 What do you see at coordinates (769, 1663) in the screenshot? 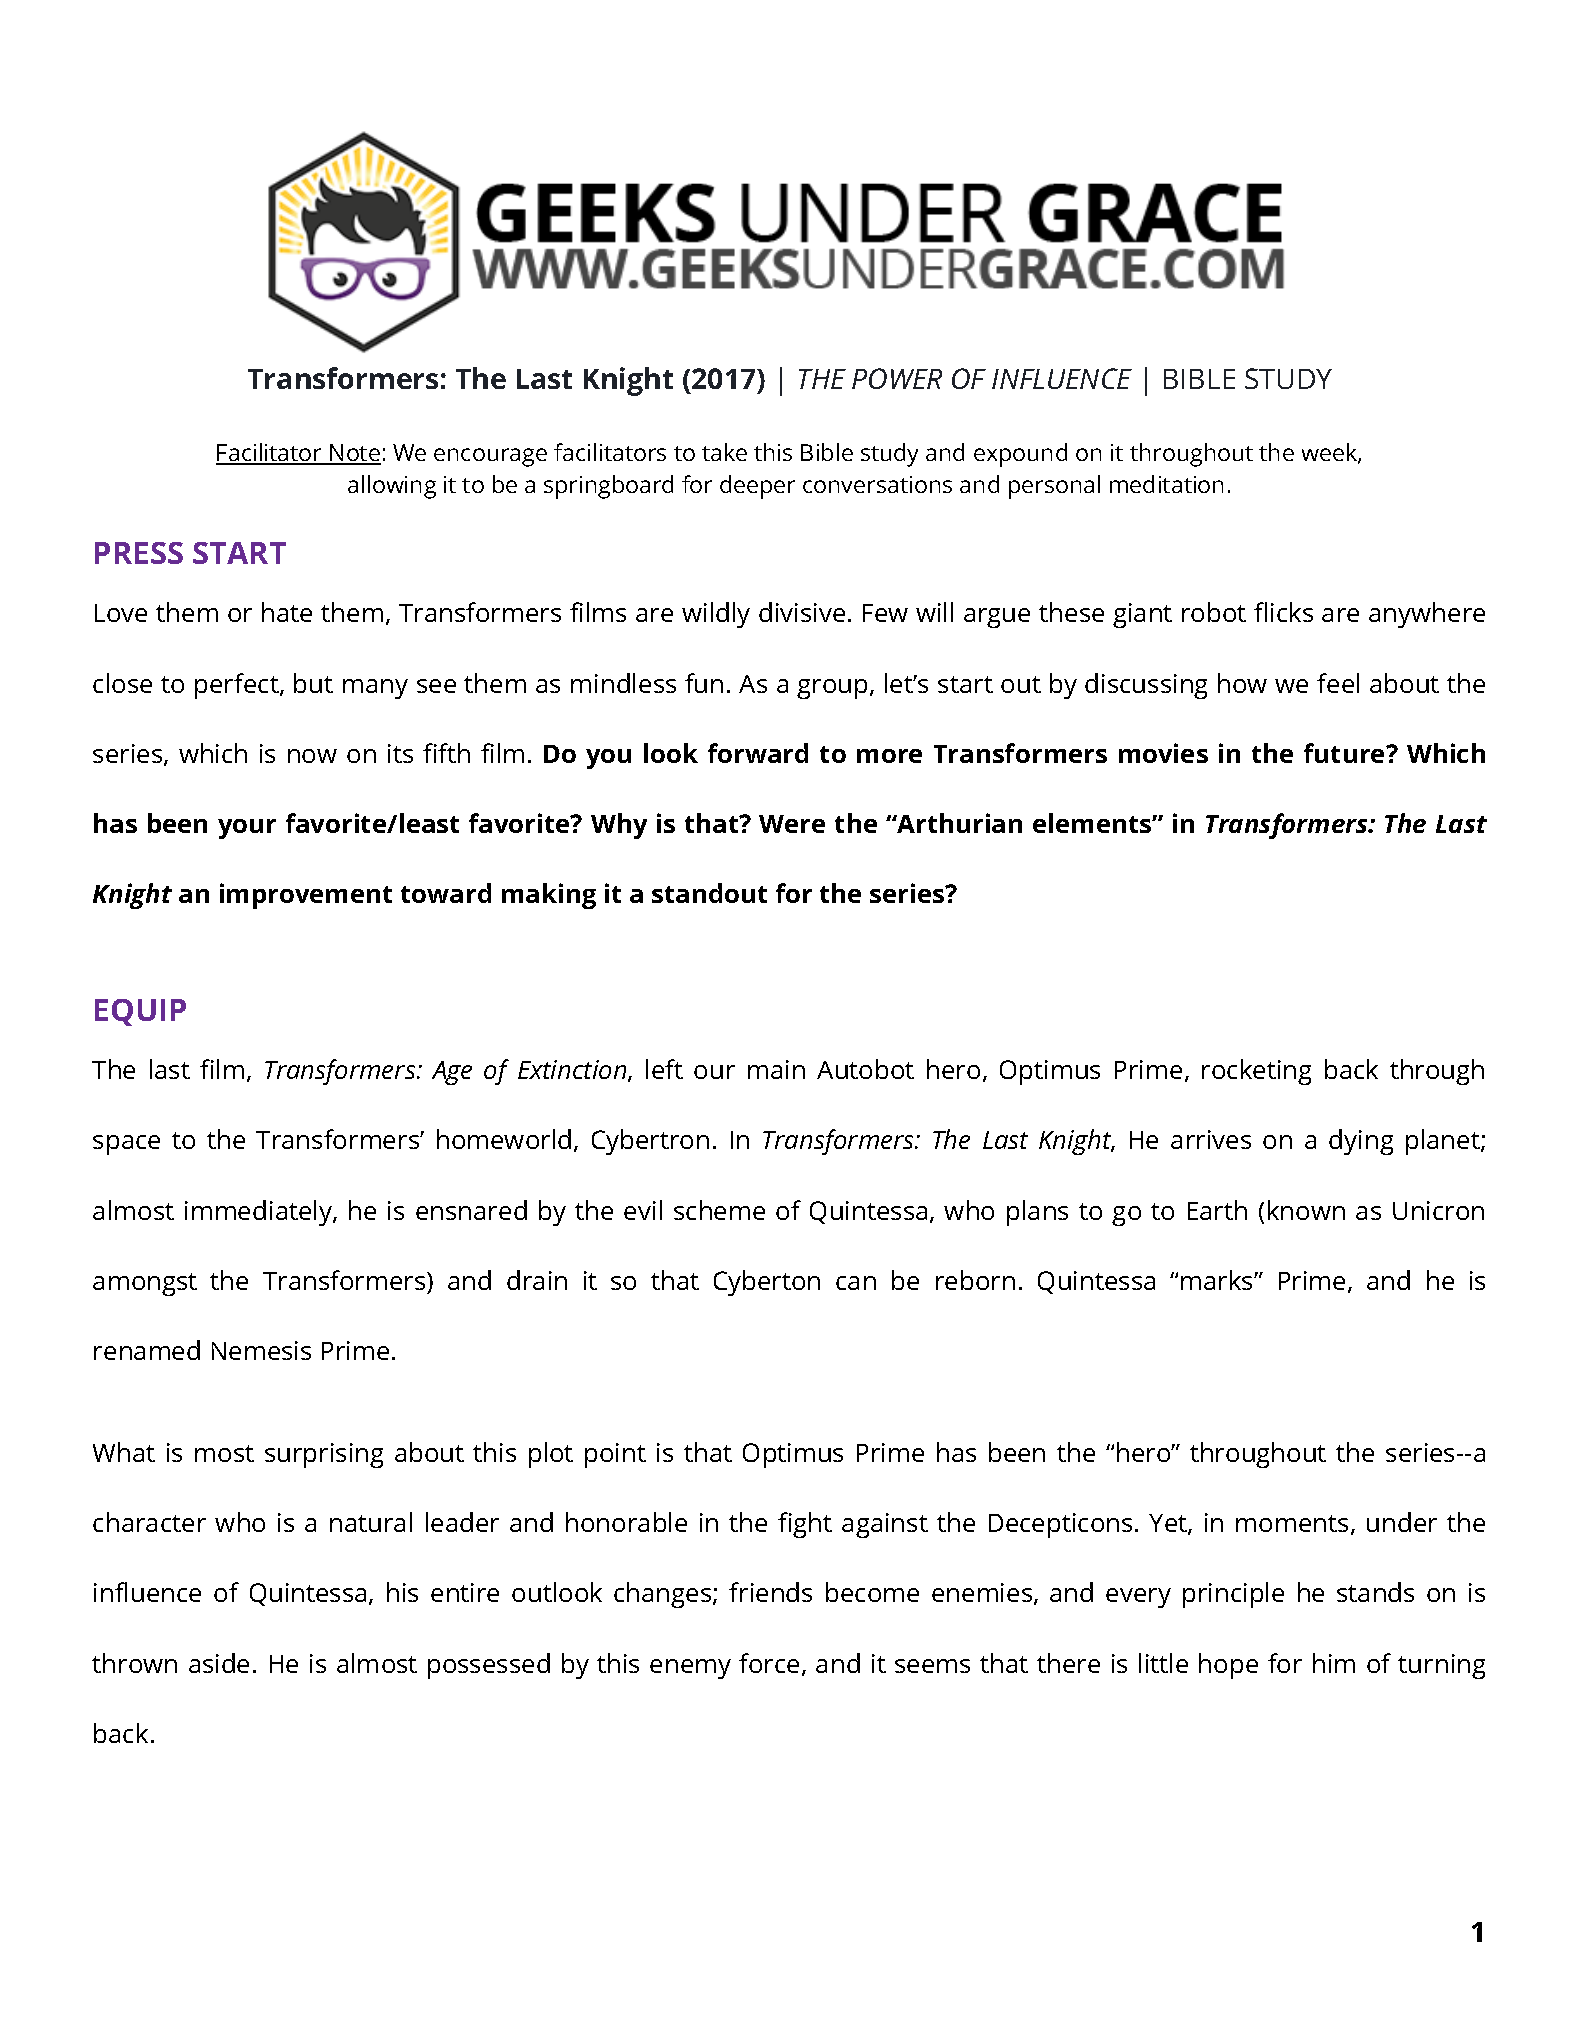
I see `force` at bounding box center [769, 1663].
